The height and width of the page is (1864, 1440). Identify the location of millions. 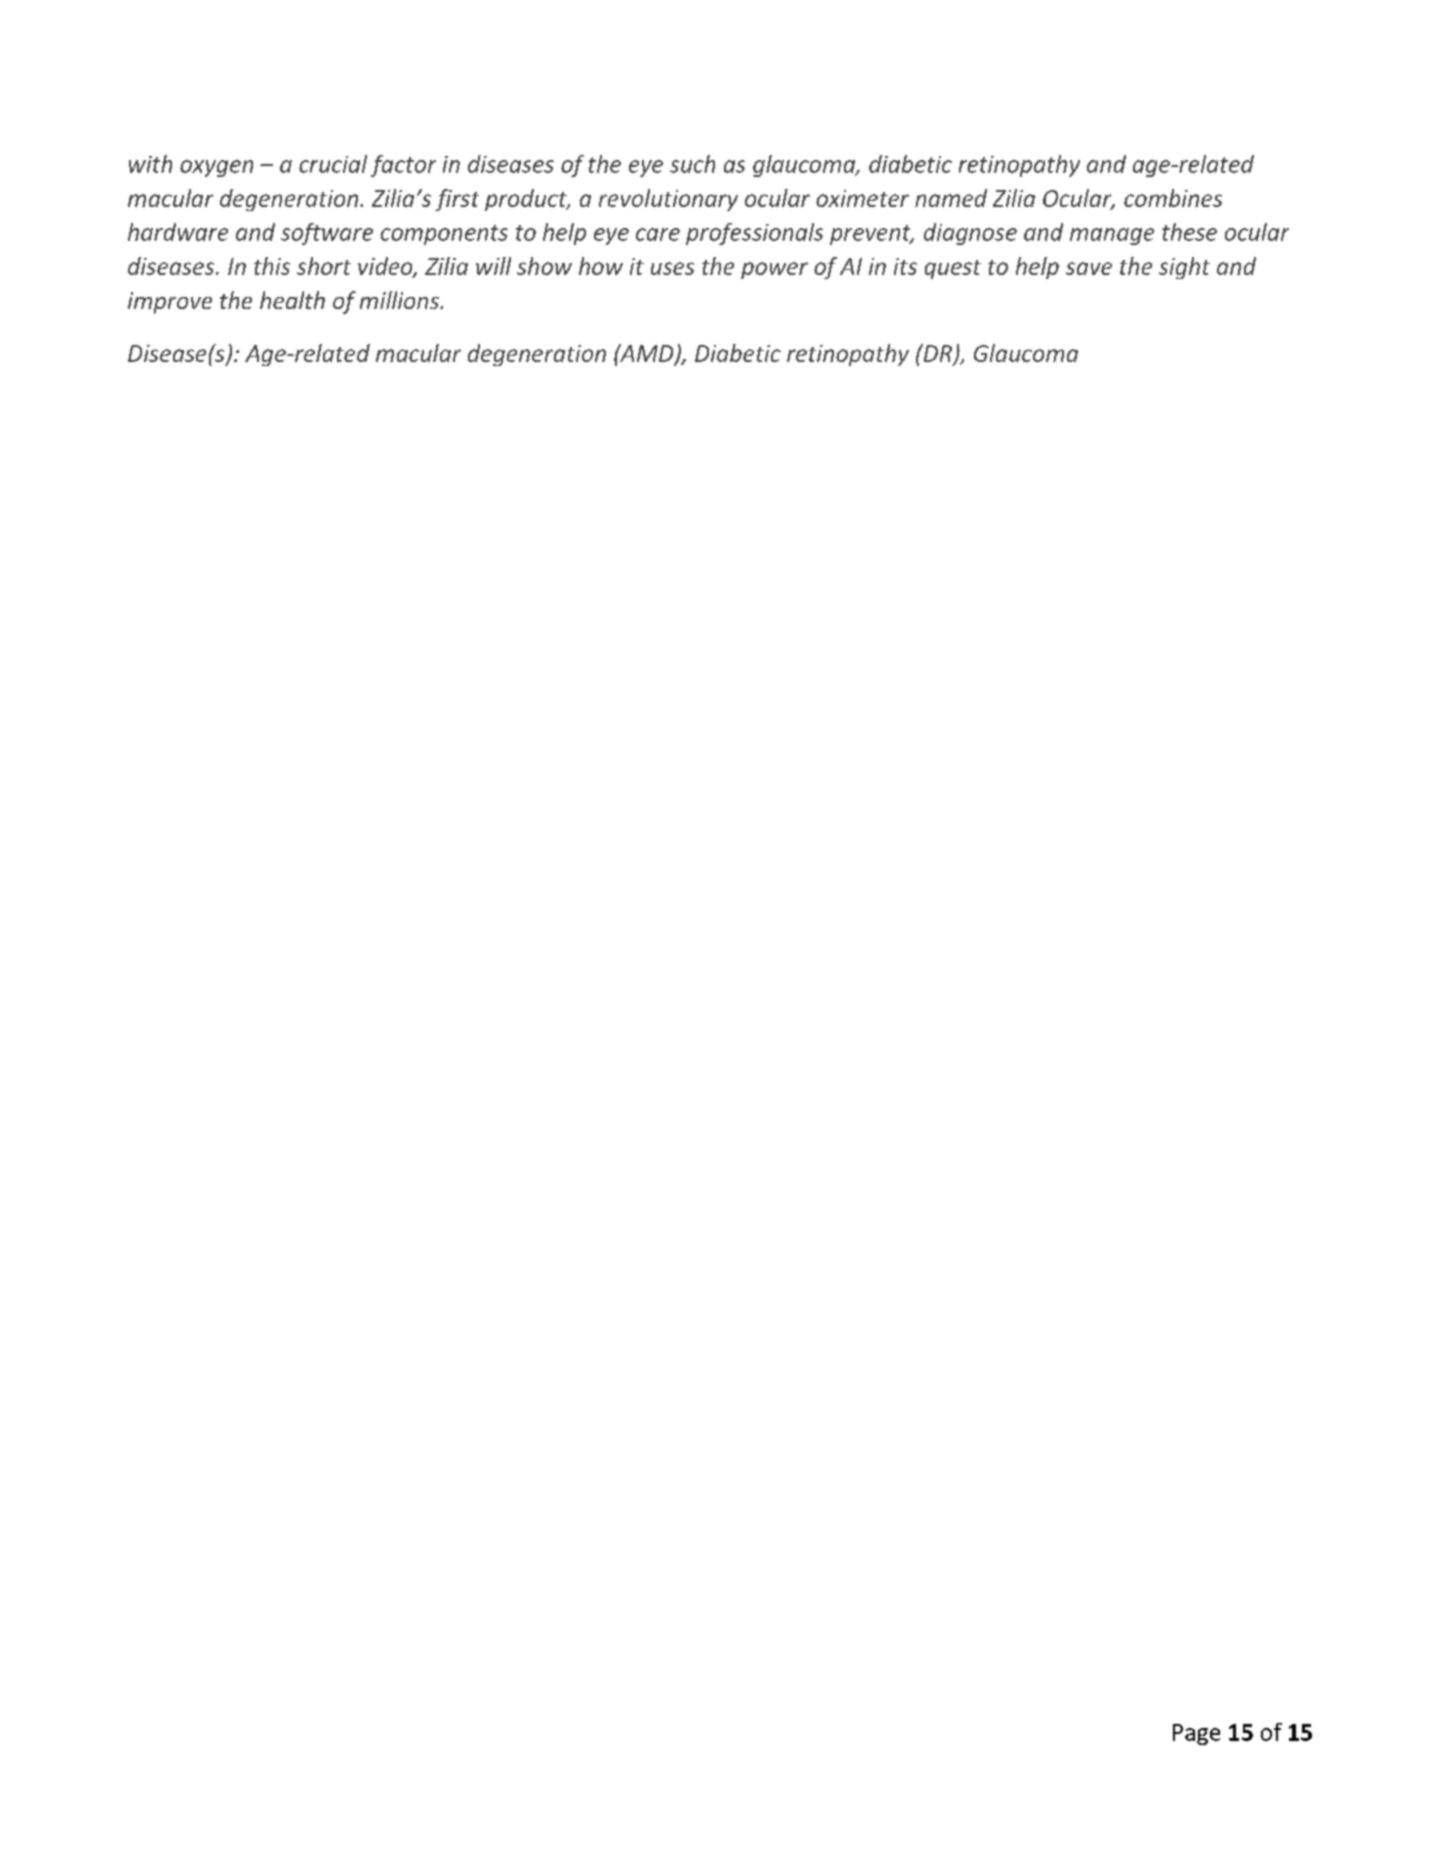
(400, 300).
